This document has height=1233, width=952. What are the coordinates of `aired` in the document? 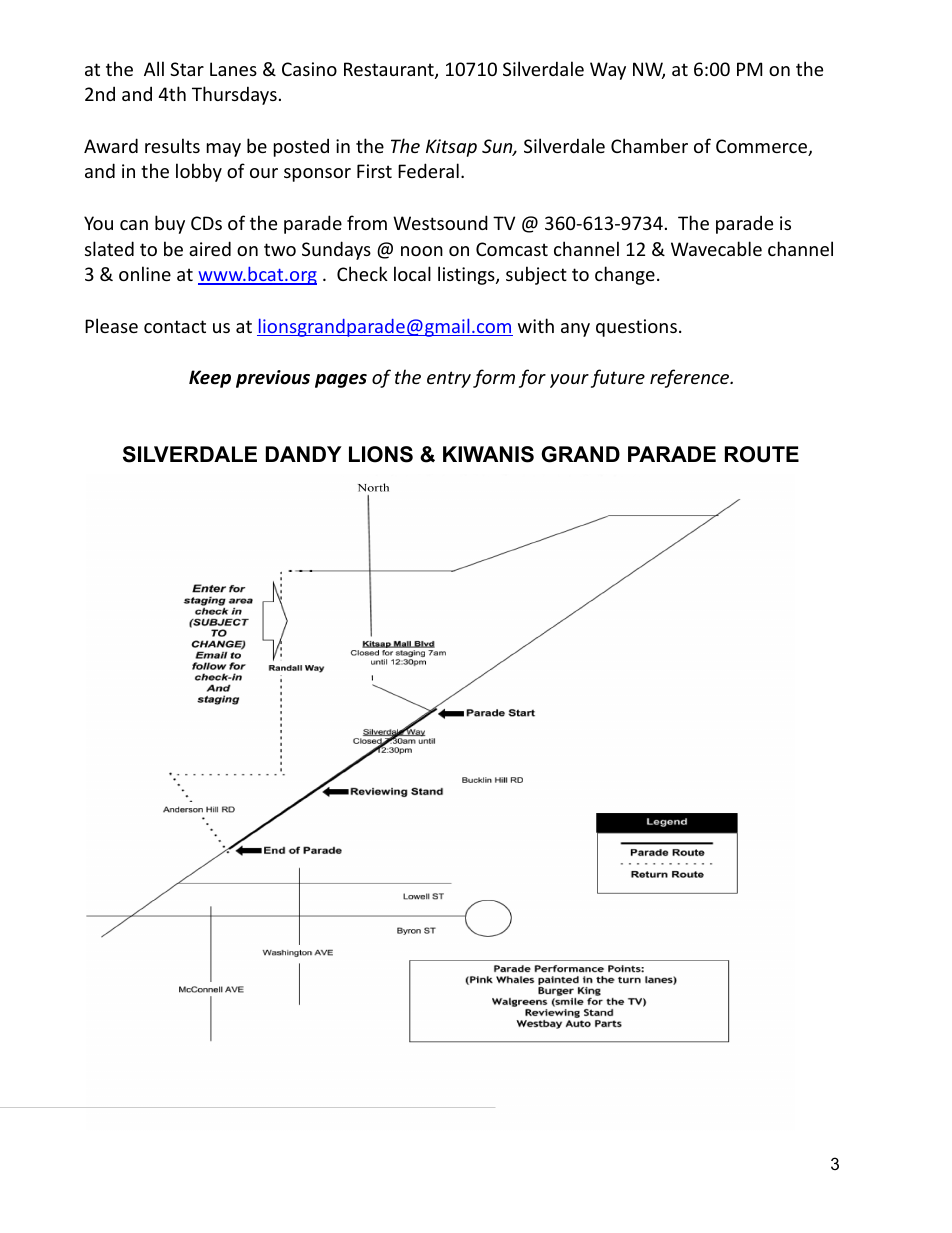 It's located at (210, 248).
